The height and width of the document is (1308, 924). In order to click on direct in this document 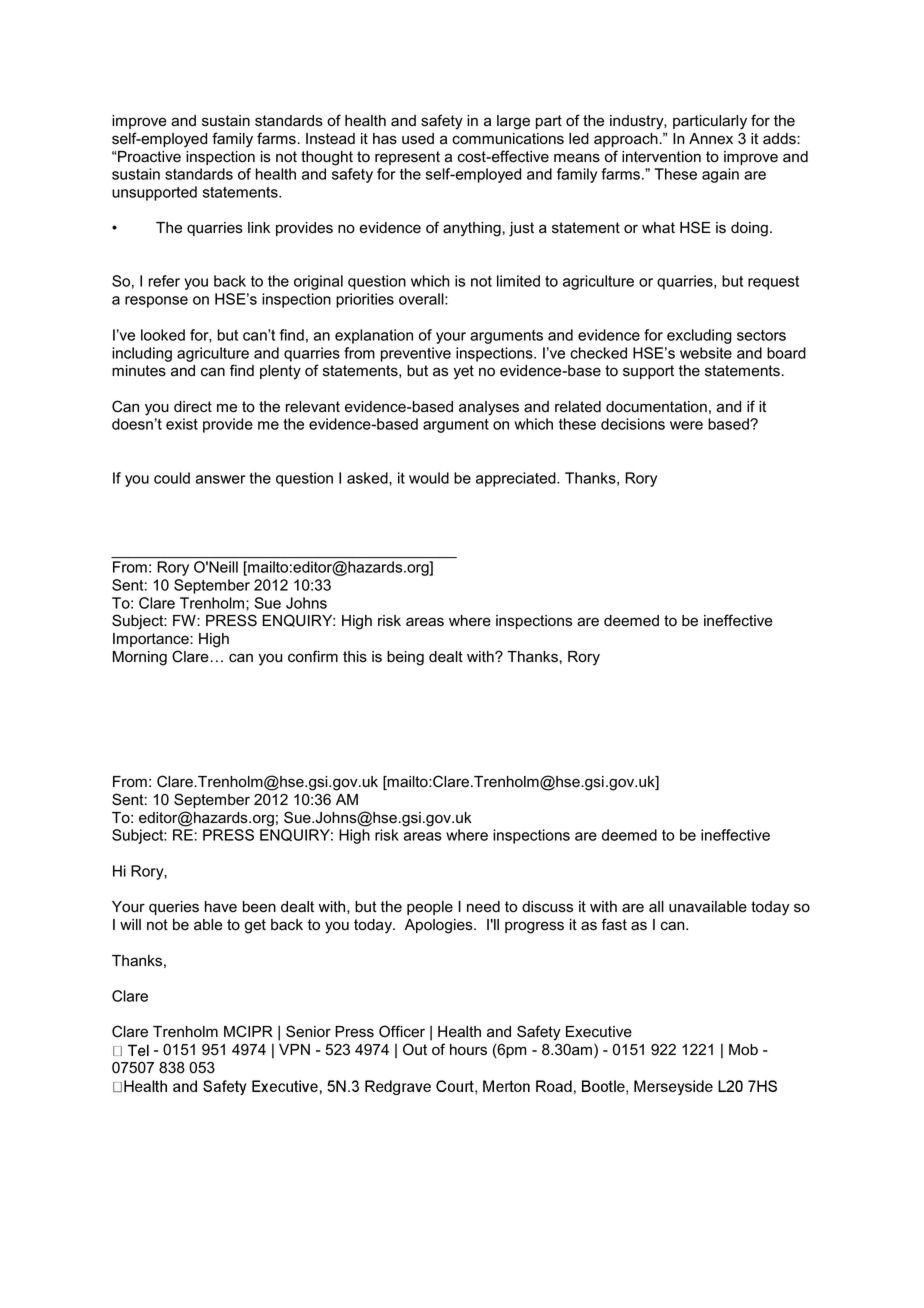, I will do `click(193, 407)`.
